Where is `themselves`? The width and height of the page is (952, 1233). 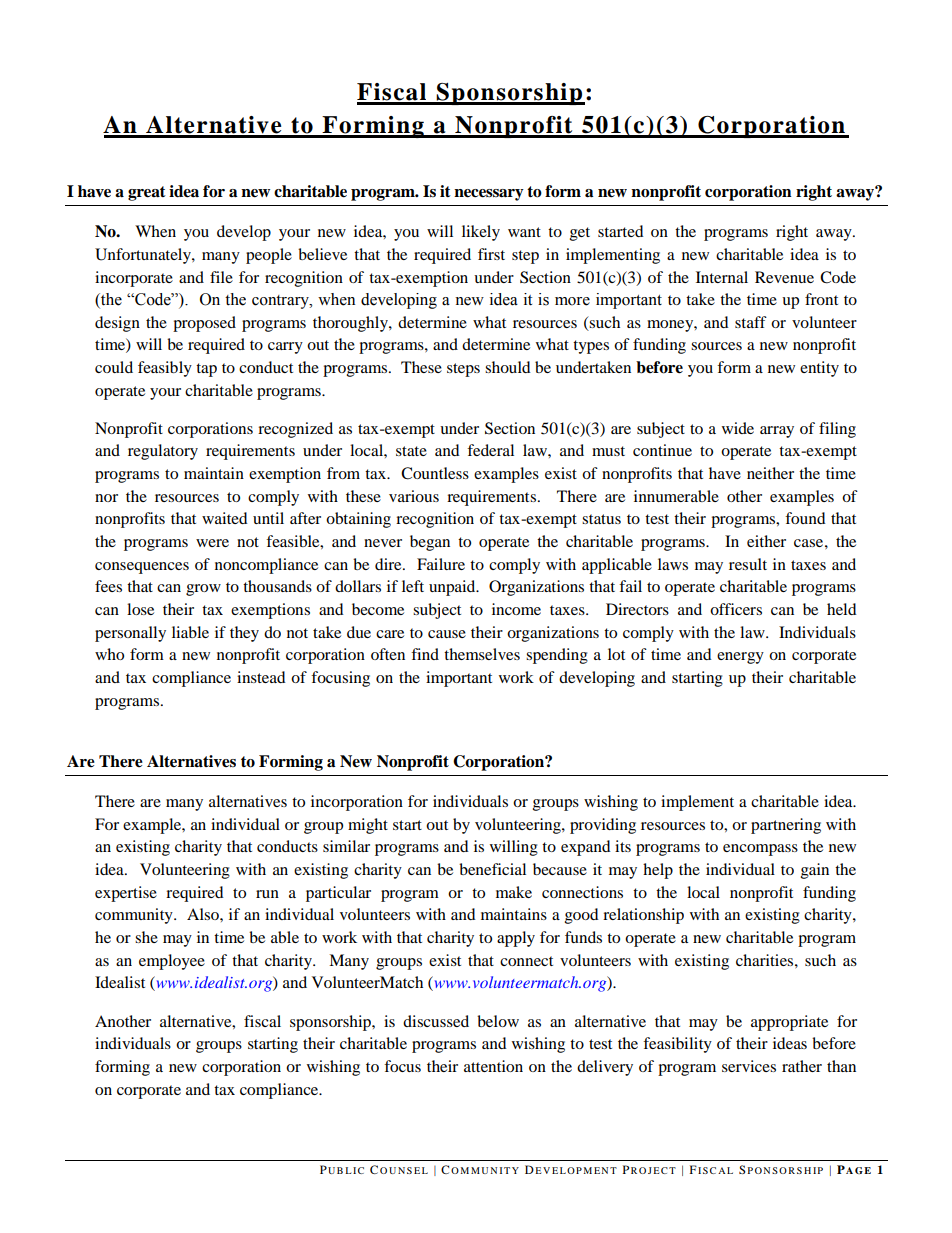
themselves is located at coordinates (482, 654).
